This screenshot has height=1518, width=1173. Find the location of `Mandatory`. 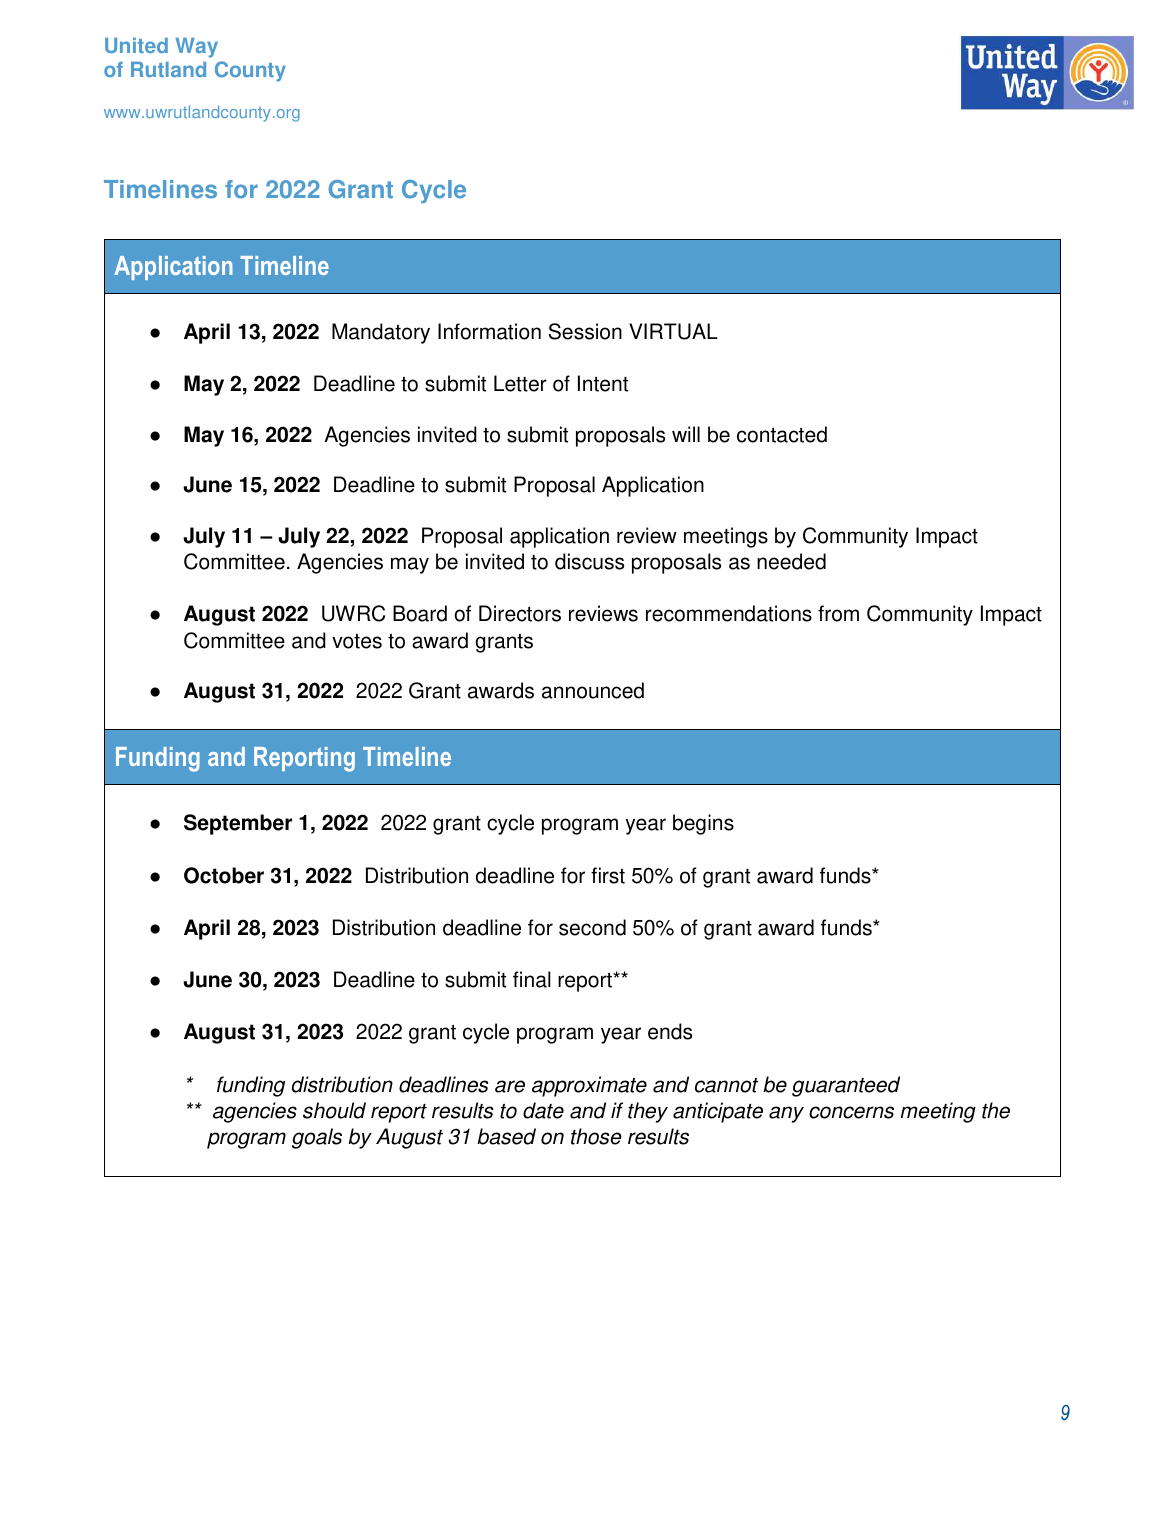

Mandatory is located at coordinates (381, 333).
